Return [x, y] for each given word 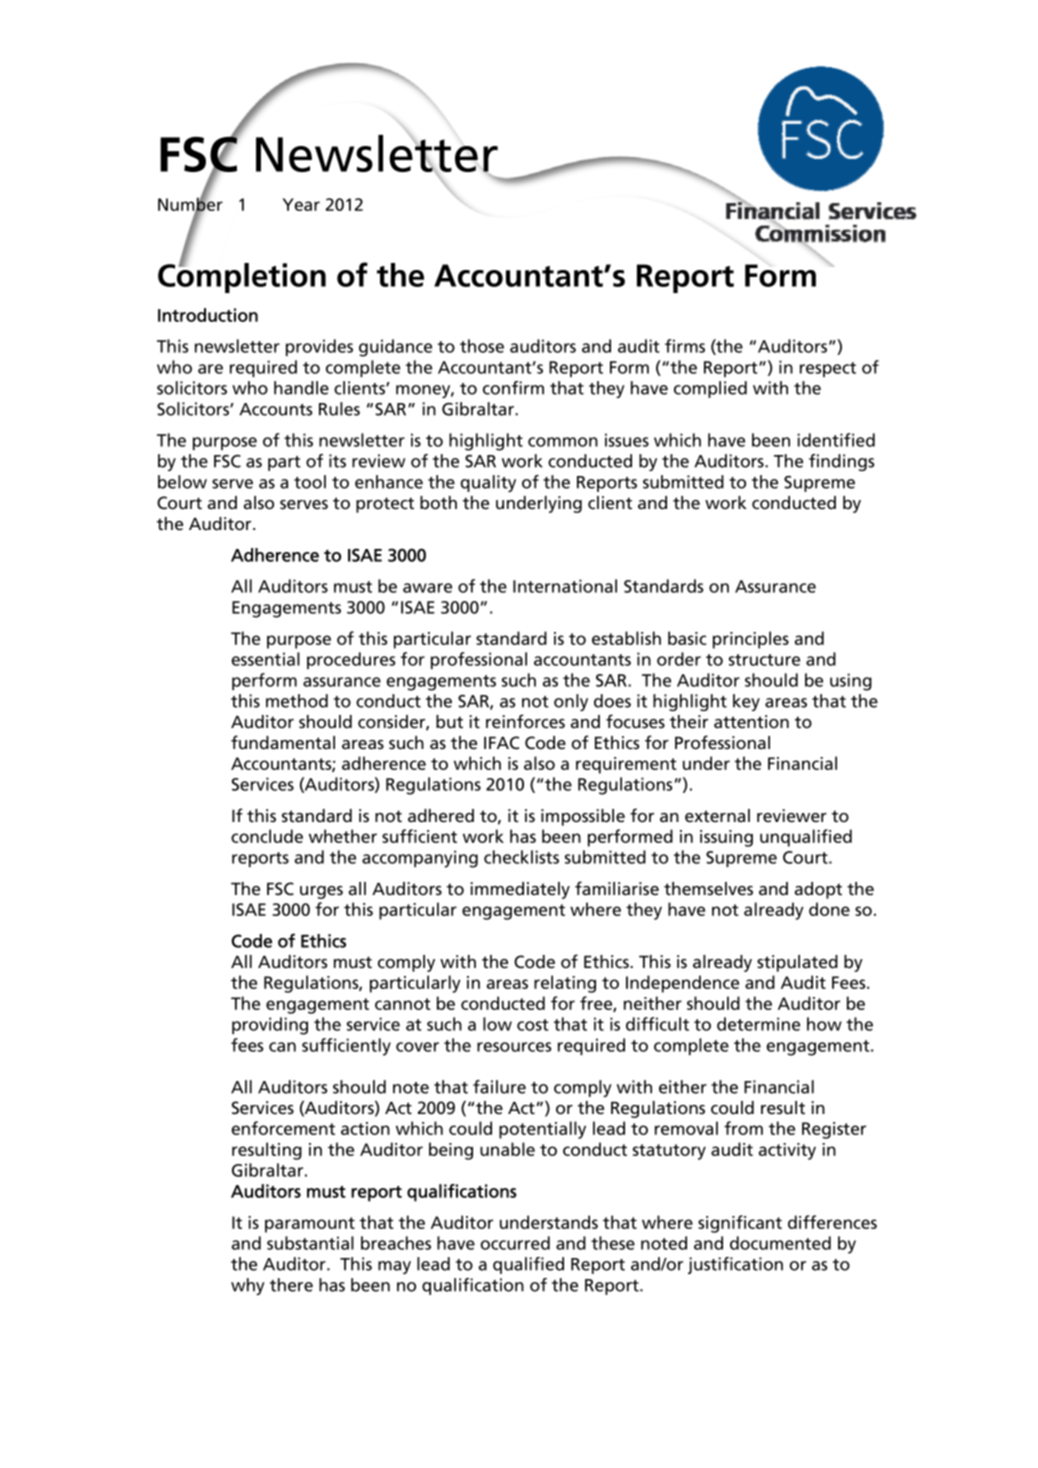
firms [685, 346]
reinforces [525, 721]
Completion [242, 277]
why [248, 1286]
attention [751, 722]
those [482, 346]
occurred [515, 1243]
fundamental [283, 742]
